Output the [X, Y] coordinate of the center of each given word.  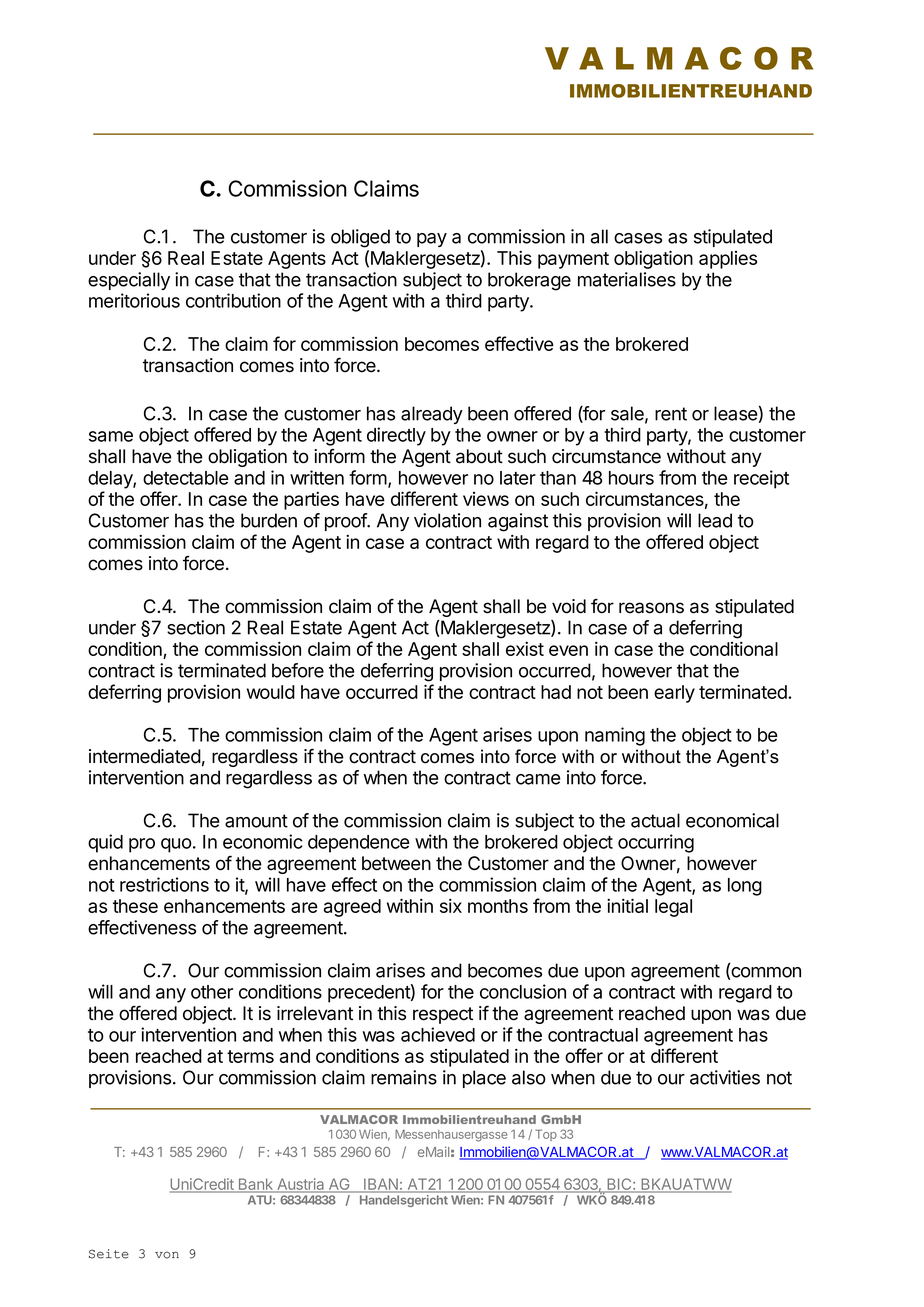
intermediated [145, 756]
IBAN [381, 1185]
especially [129, 281]
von [167, 1255]
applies [728, 260]
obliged [360, 238]
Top [546, 1135]
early [674, 694]
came [538, 779]
